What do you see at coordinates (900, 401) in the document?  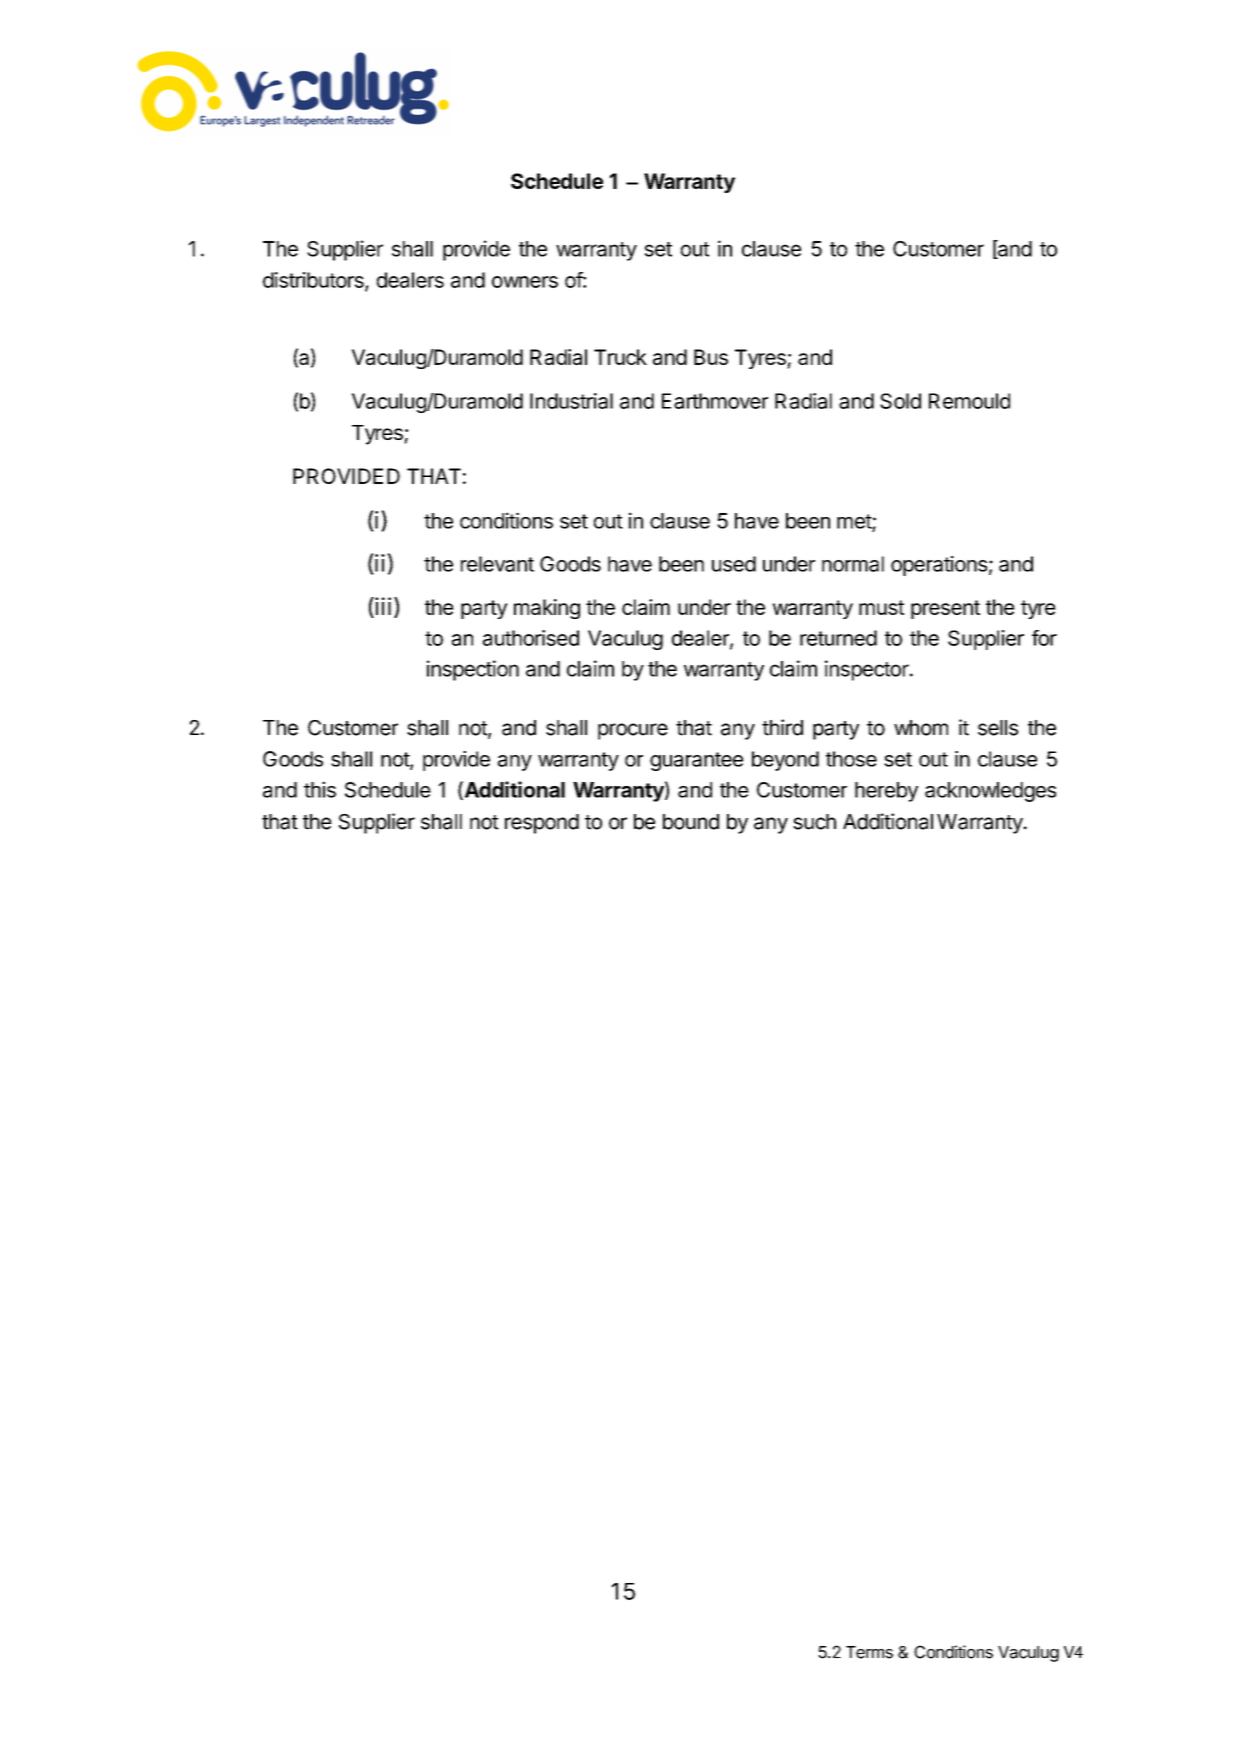 I see `Sold` at bounding box center [900, 401].
